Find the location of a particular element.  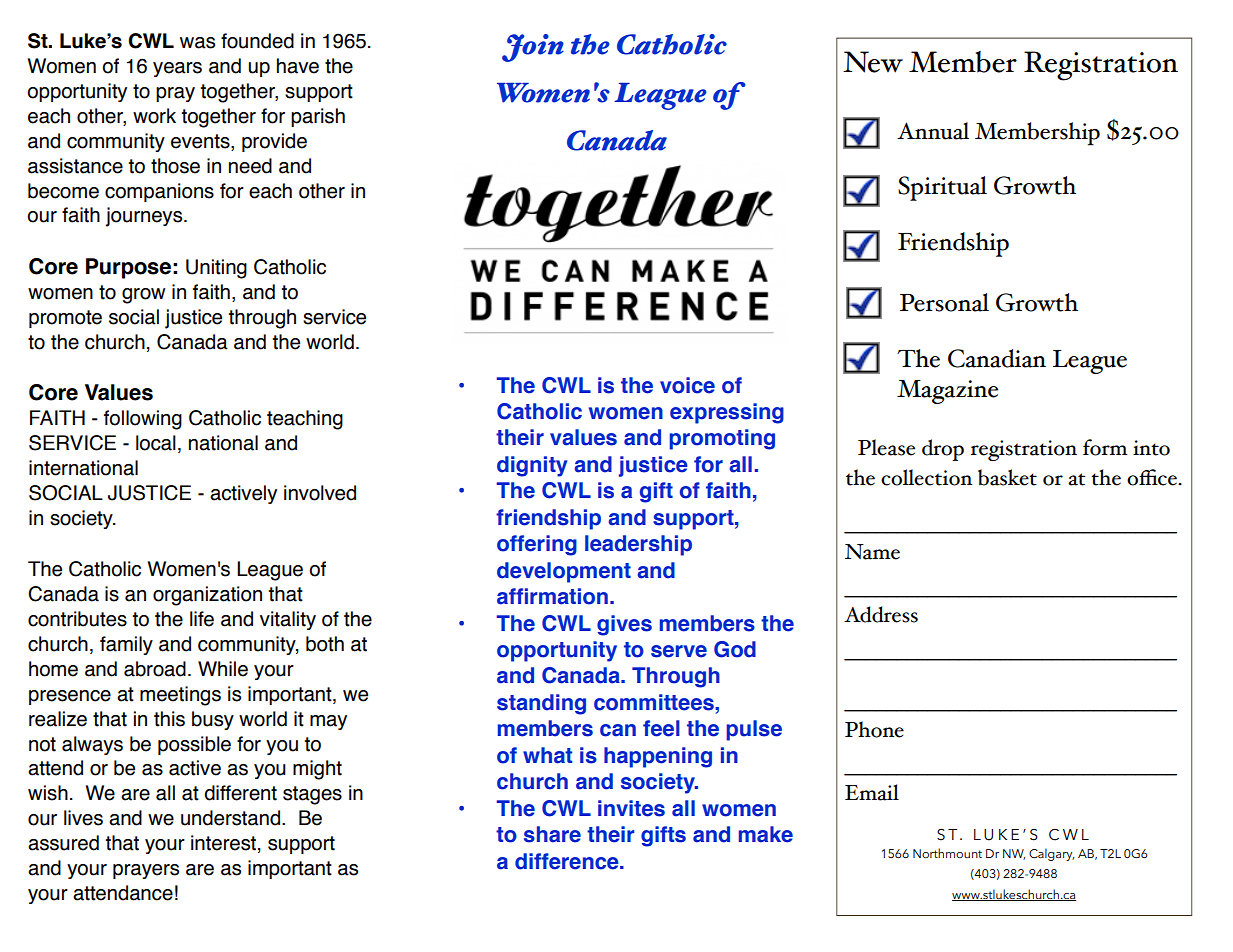

Personal is located at coordinates (944, 302).
